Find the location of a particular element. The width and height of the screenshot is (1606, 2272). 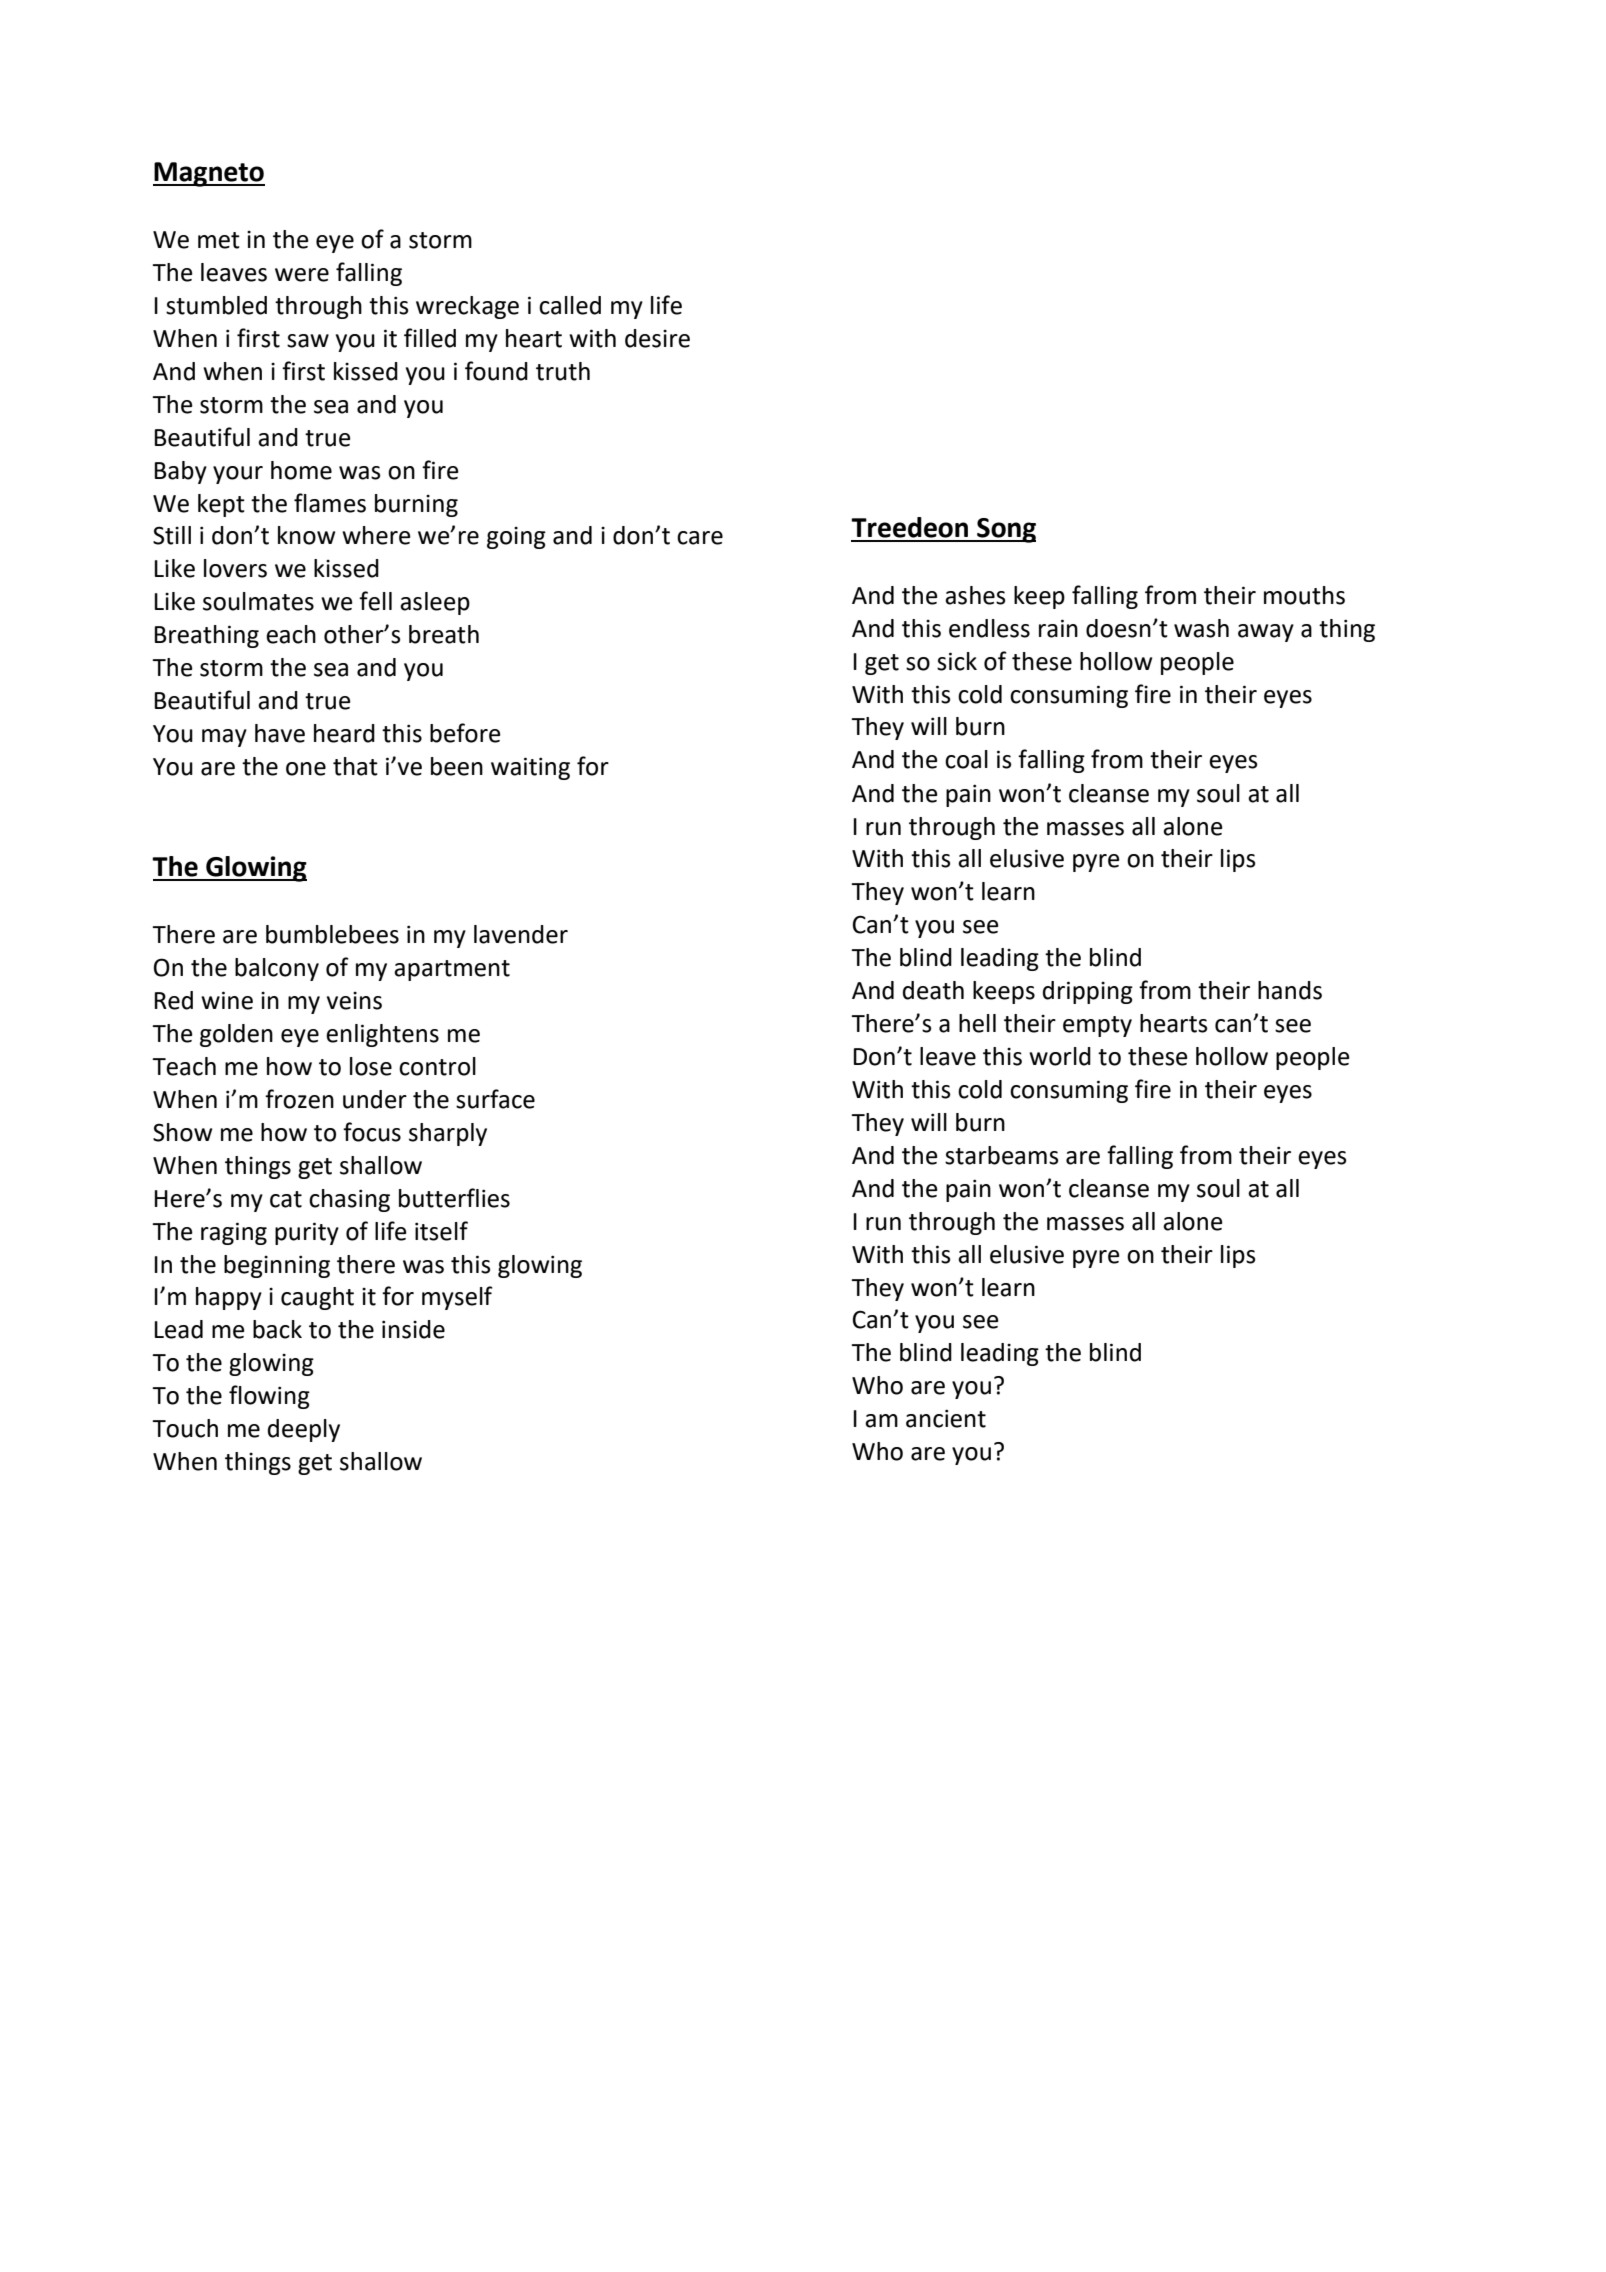

death is located at coordinates (933, 990).
